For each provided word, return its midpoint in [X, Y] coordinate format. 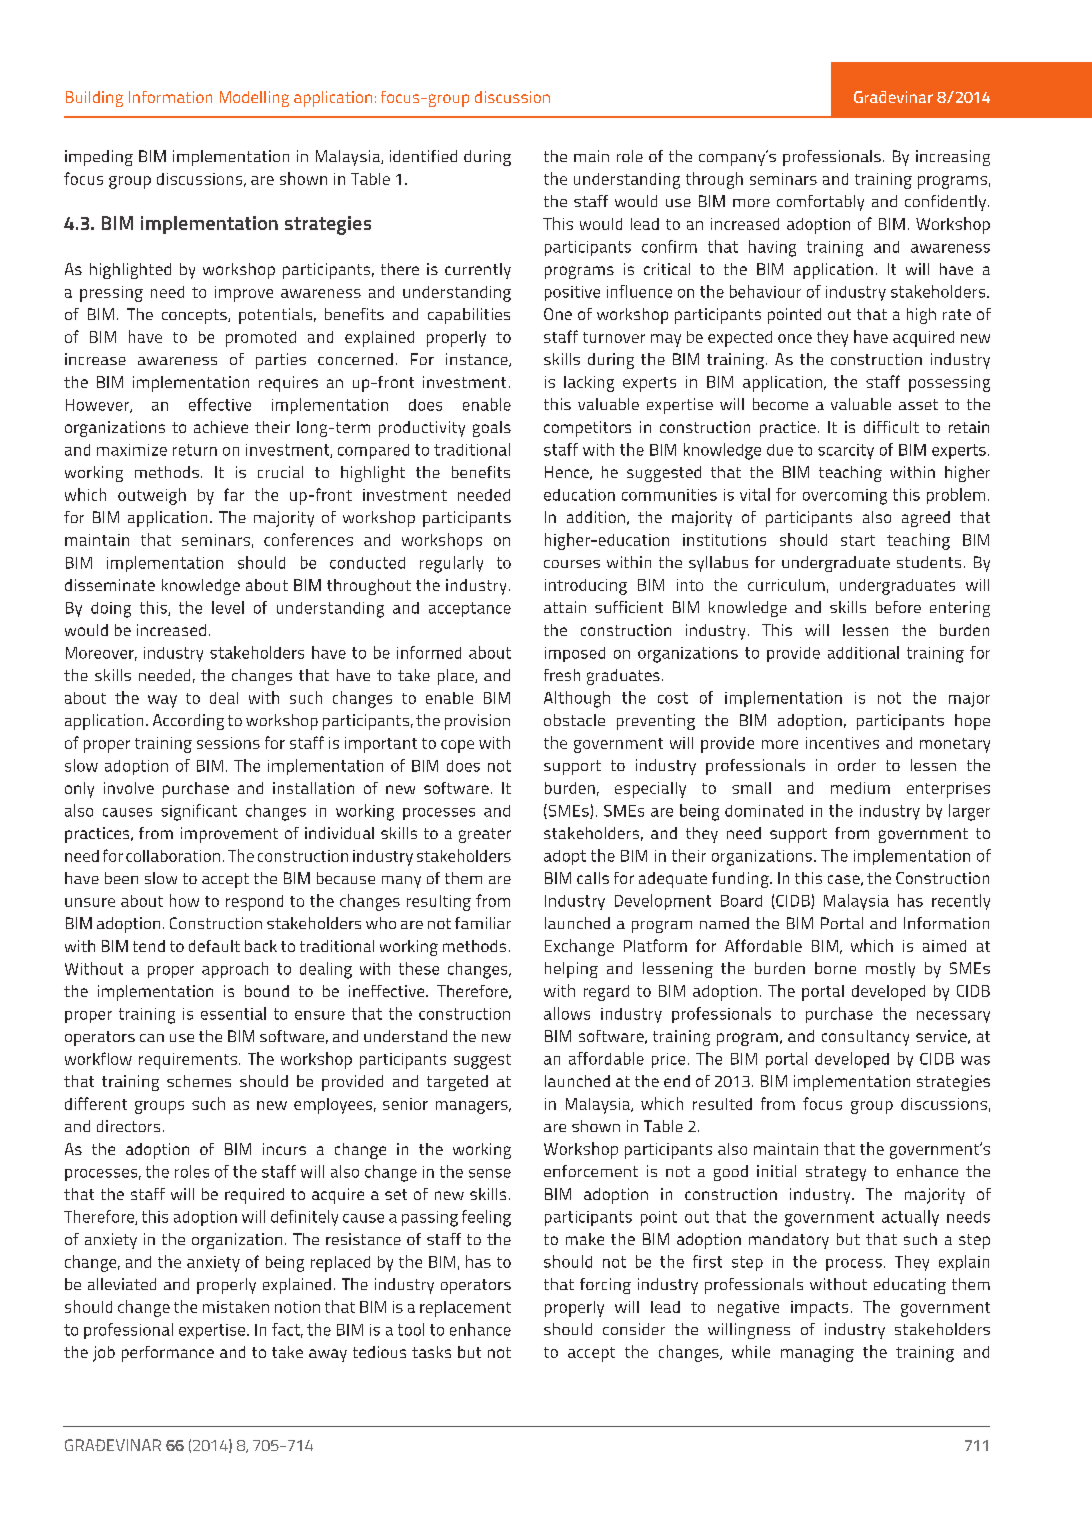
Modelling [254, 99]
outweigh [152, 496]
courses [572, 564]
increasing [953, 158]
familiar [483, 923]
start [858, 540]
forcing [605, 1286]
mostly [890, 970]
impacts [819, 1309]
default [214, 946]
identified [423, 156]
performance [168, 1354]
